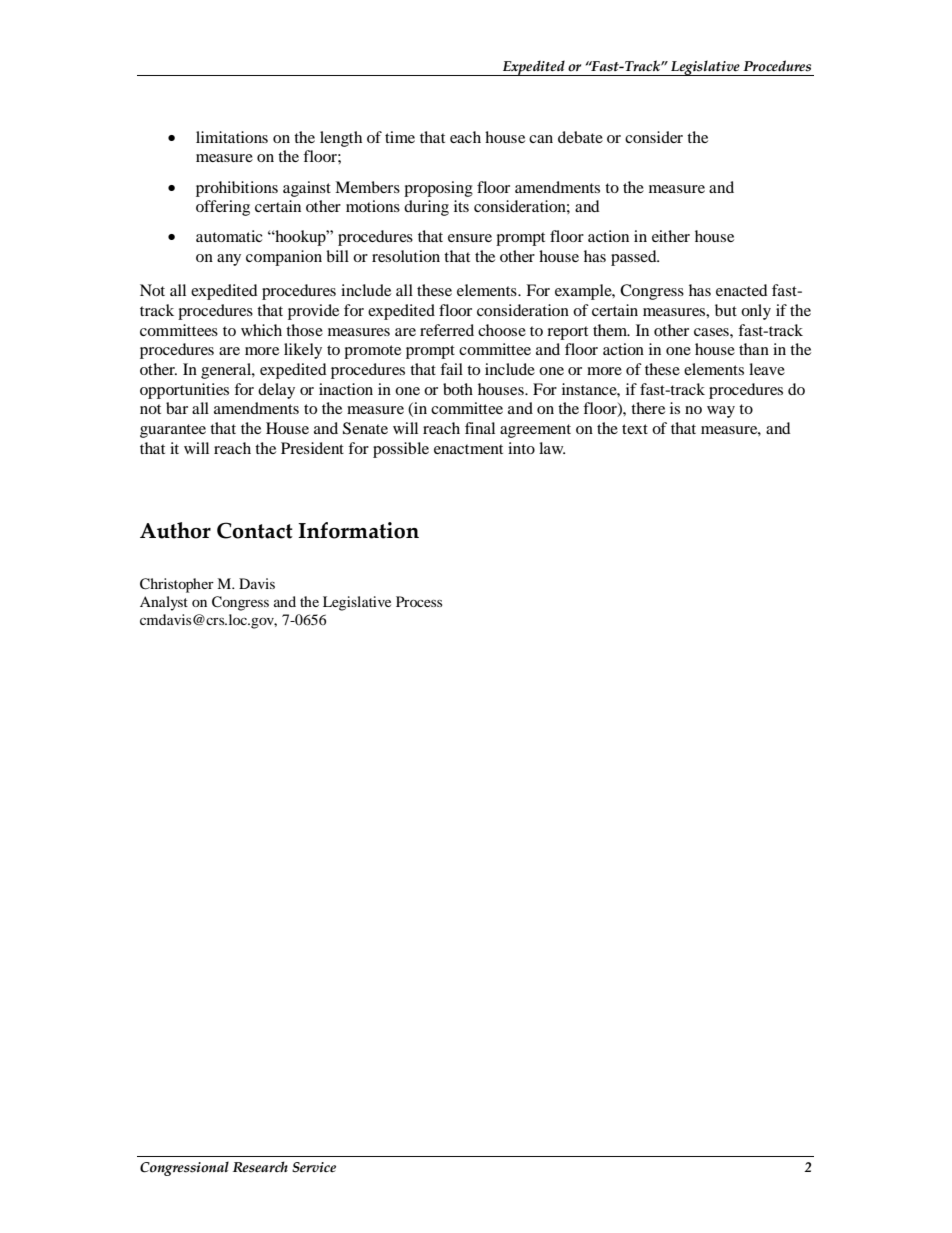 The image size is (952, 1233). Describe the element at coordinates (237, 189) in the document. I see `prohibitions` at that location.
